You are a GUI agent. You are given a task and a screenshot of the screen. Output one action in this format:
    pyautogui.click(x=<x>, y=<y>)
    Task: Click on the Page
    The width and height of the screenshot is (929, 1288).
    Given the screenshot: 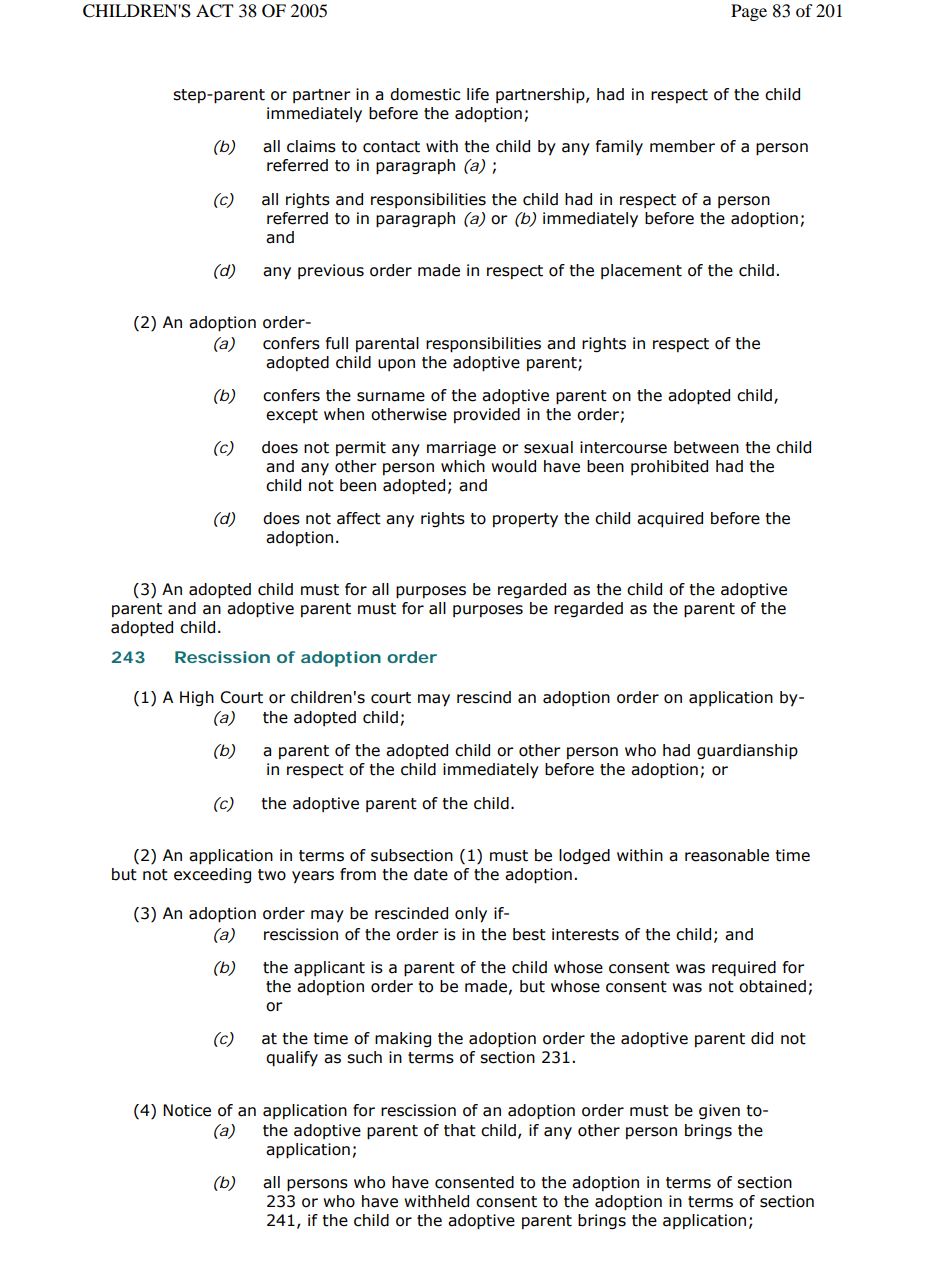 What is the action you would take?
    pyautogui.click(x=749, y=12)
